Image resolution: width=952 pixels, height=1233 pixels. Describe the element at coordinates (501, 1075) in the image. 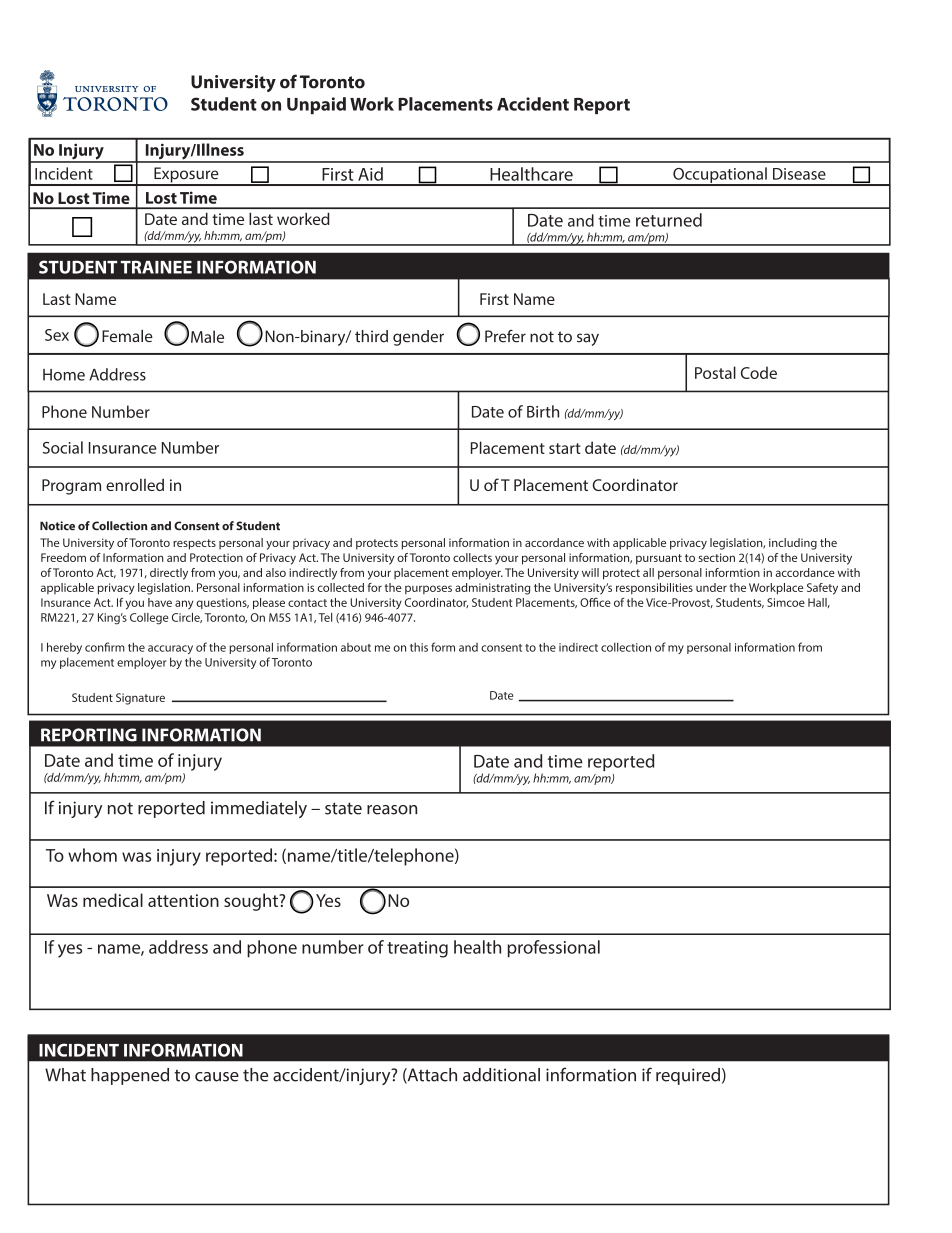

I see `additional` at that location.
